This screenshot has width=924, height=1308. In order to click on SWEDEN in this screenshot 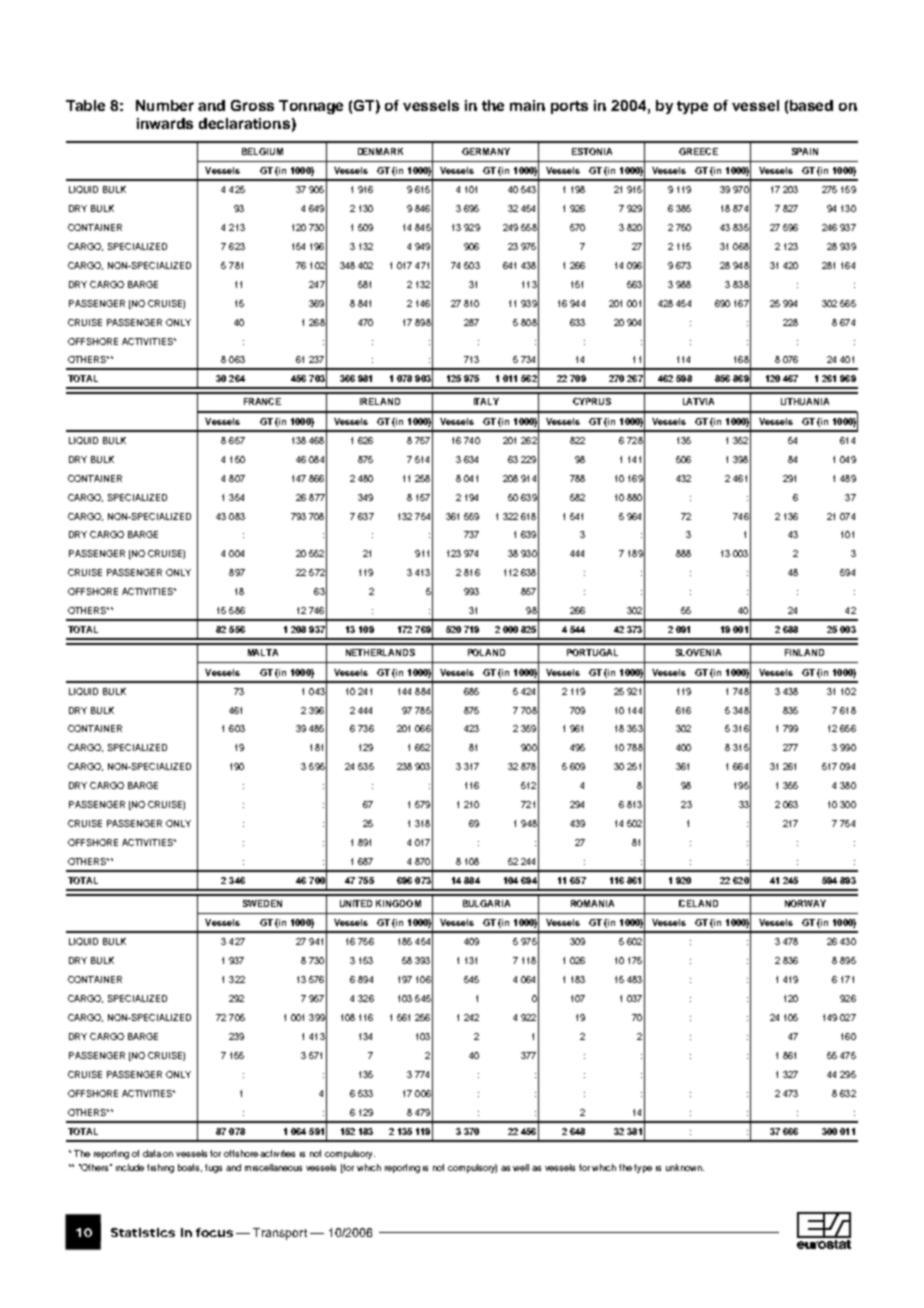, I will do `click(262, 903)`.
